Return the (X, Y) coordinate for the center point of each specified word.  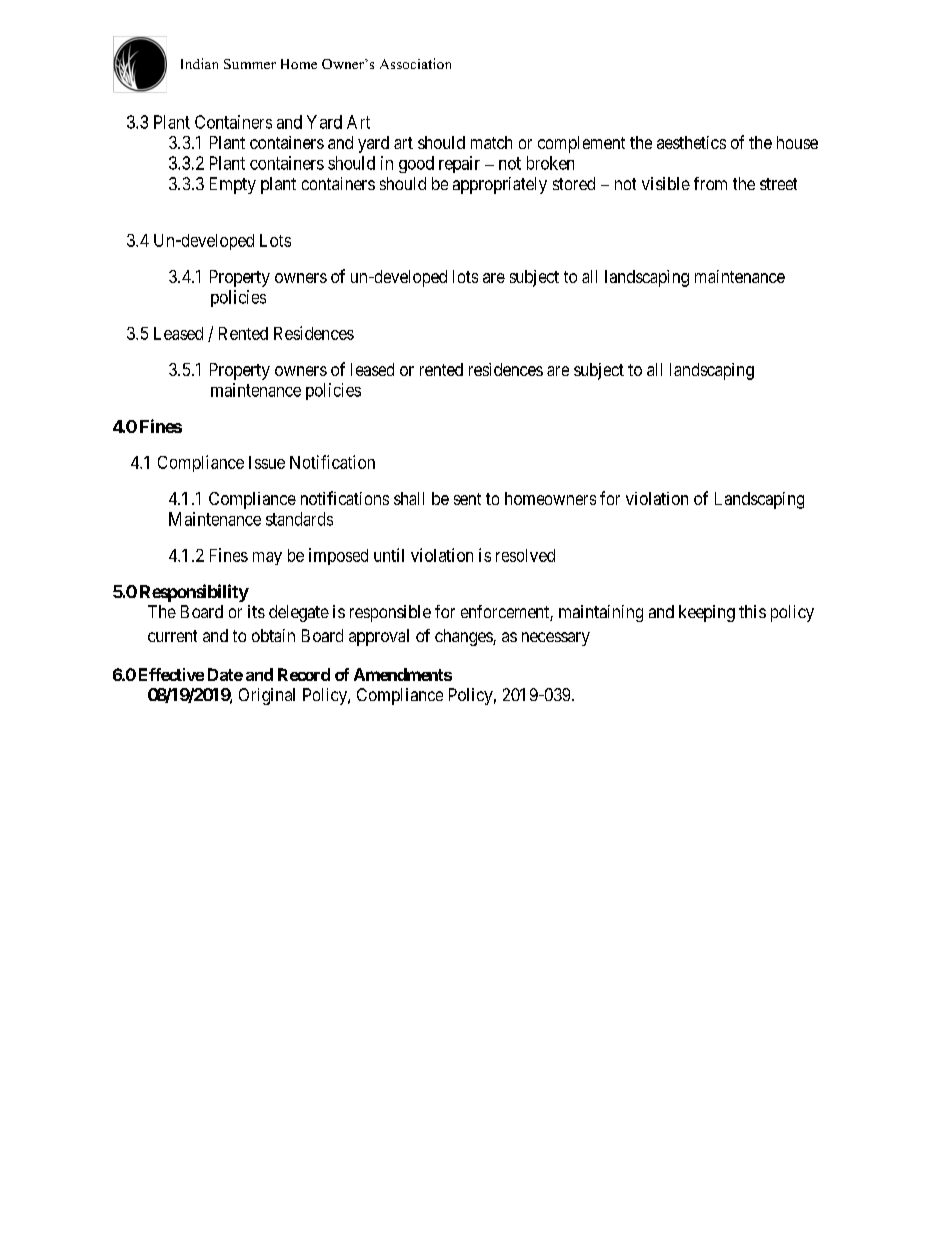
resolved (525, 555)
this (752, 611)
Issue (267, 462)
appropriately (500, 185)
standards (299, 519)
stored (574, 183)
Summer (250, 64)
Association (415, 63)
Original (267, 696)
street (778, 184)
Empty (233, 185)
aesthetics (691, 142)
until (389, 555)
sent (467, 499)
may (267, 558)
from (710, 183)
